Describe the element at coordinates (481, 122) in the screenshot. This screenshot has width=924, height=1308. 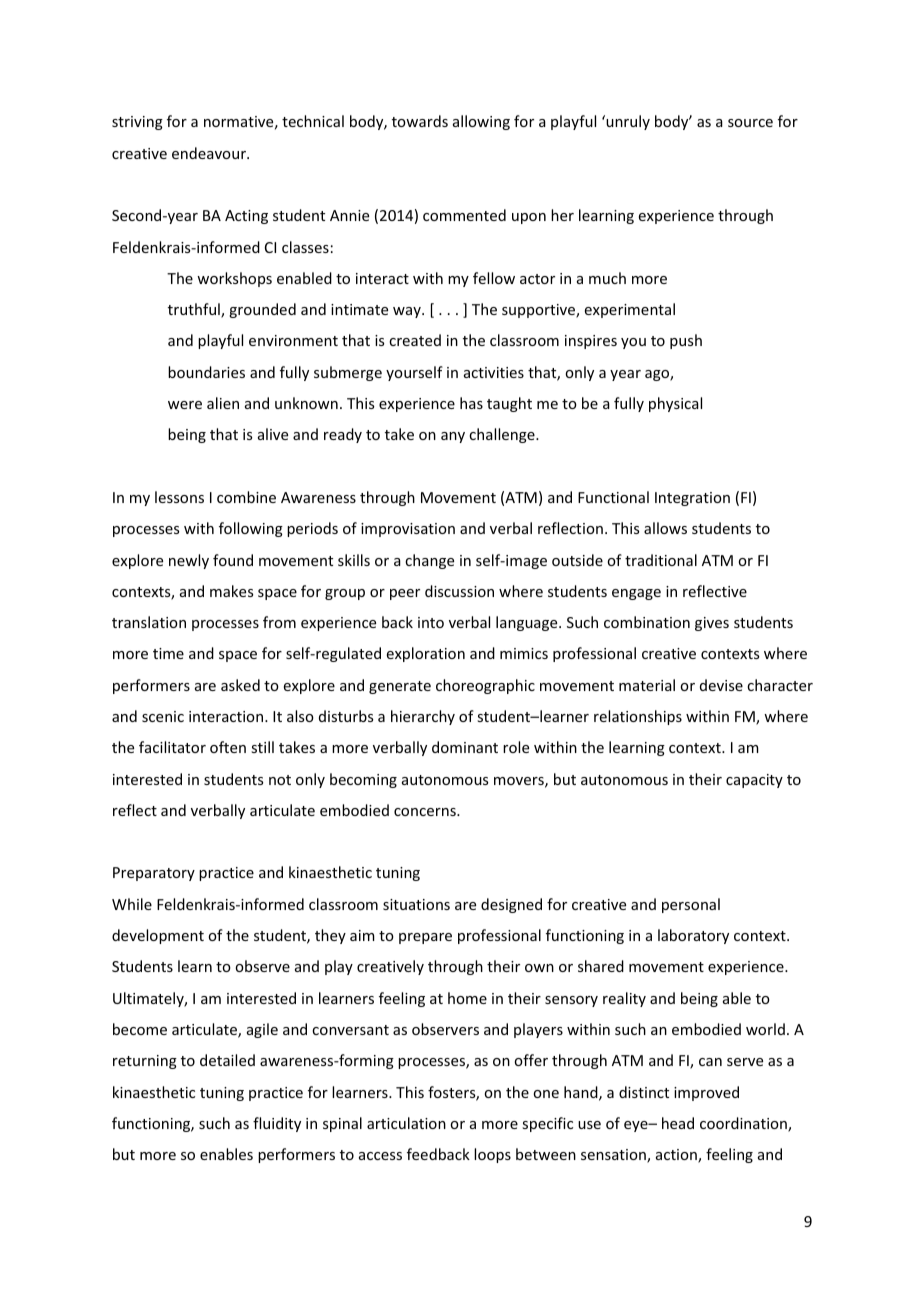
I see `allowing` at that location.
